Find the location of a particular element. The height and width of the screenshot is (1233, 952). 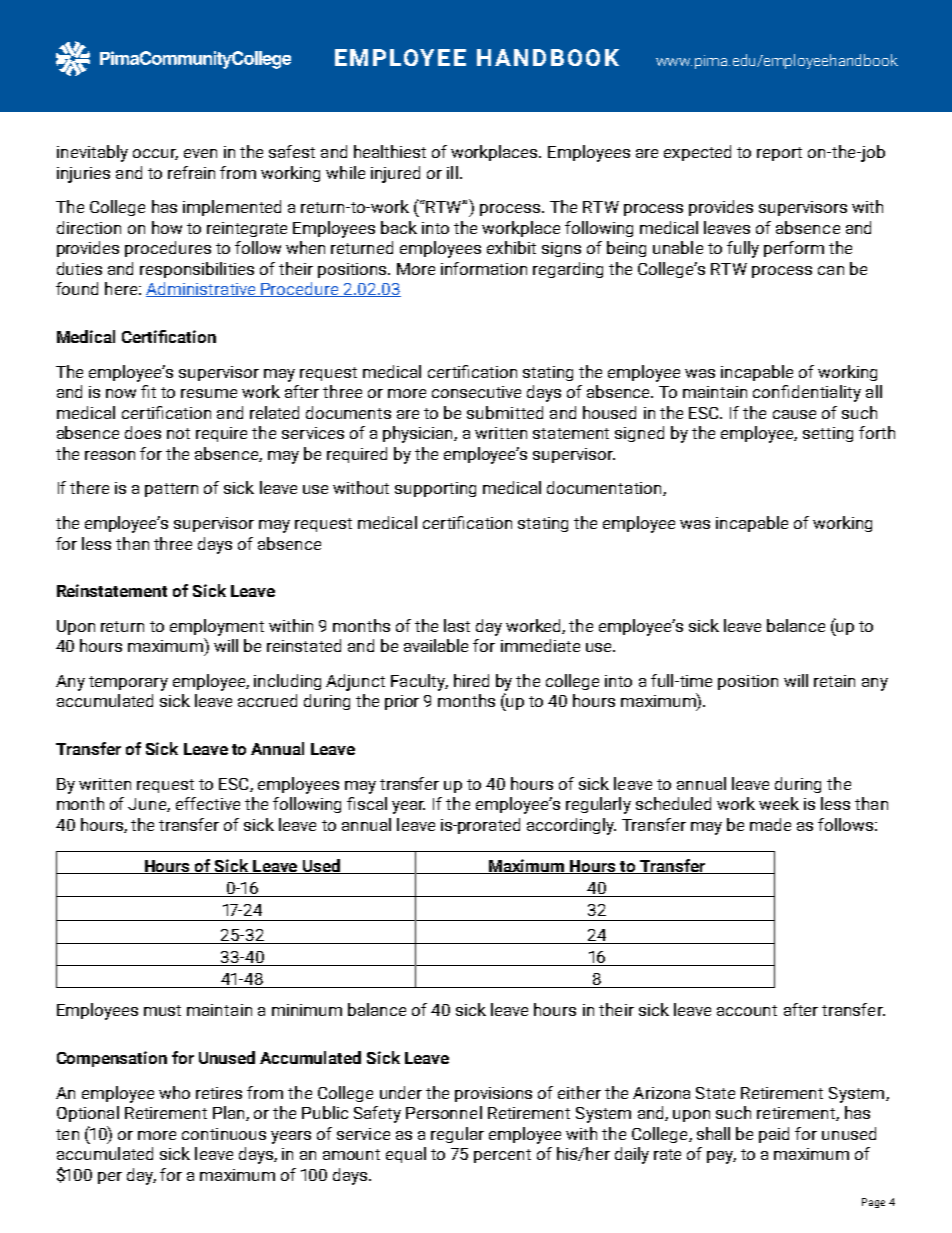

injured is located at coordinates (395, 174).
